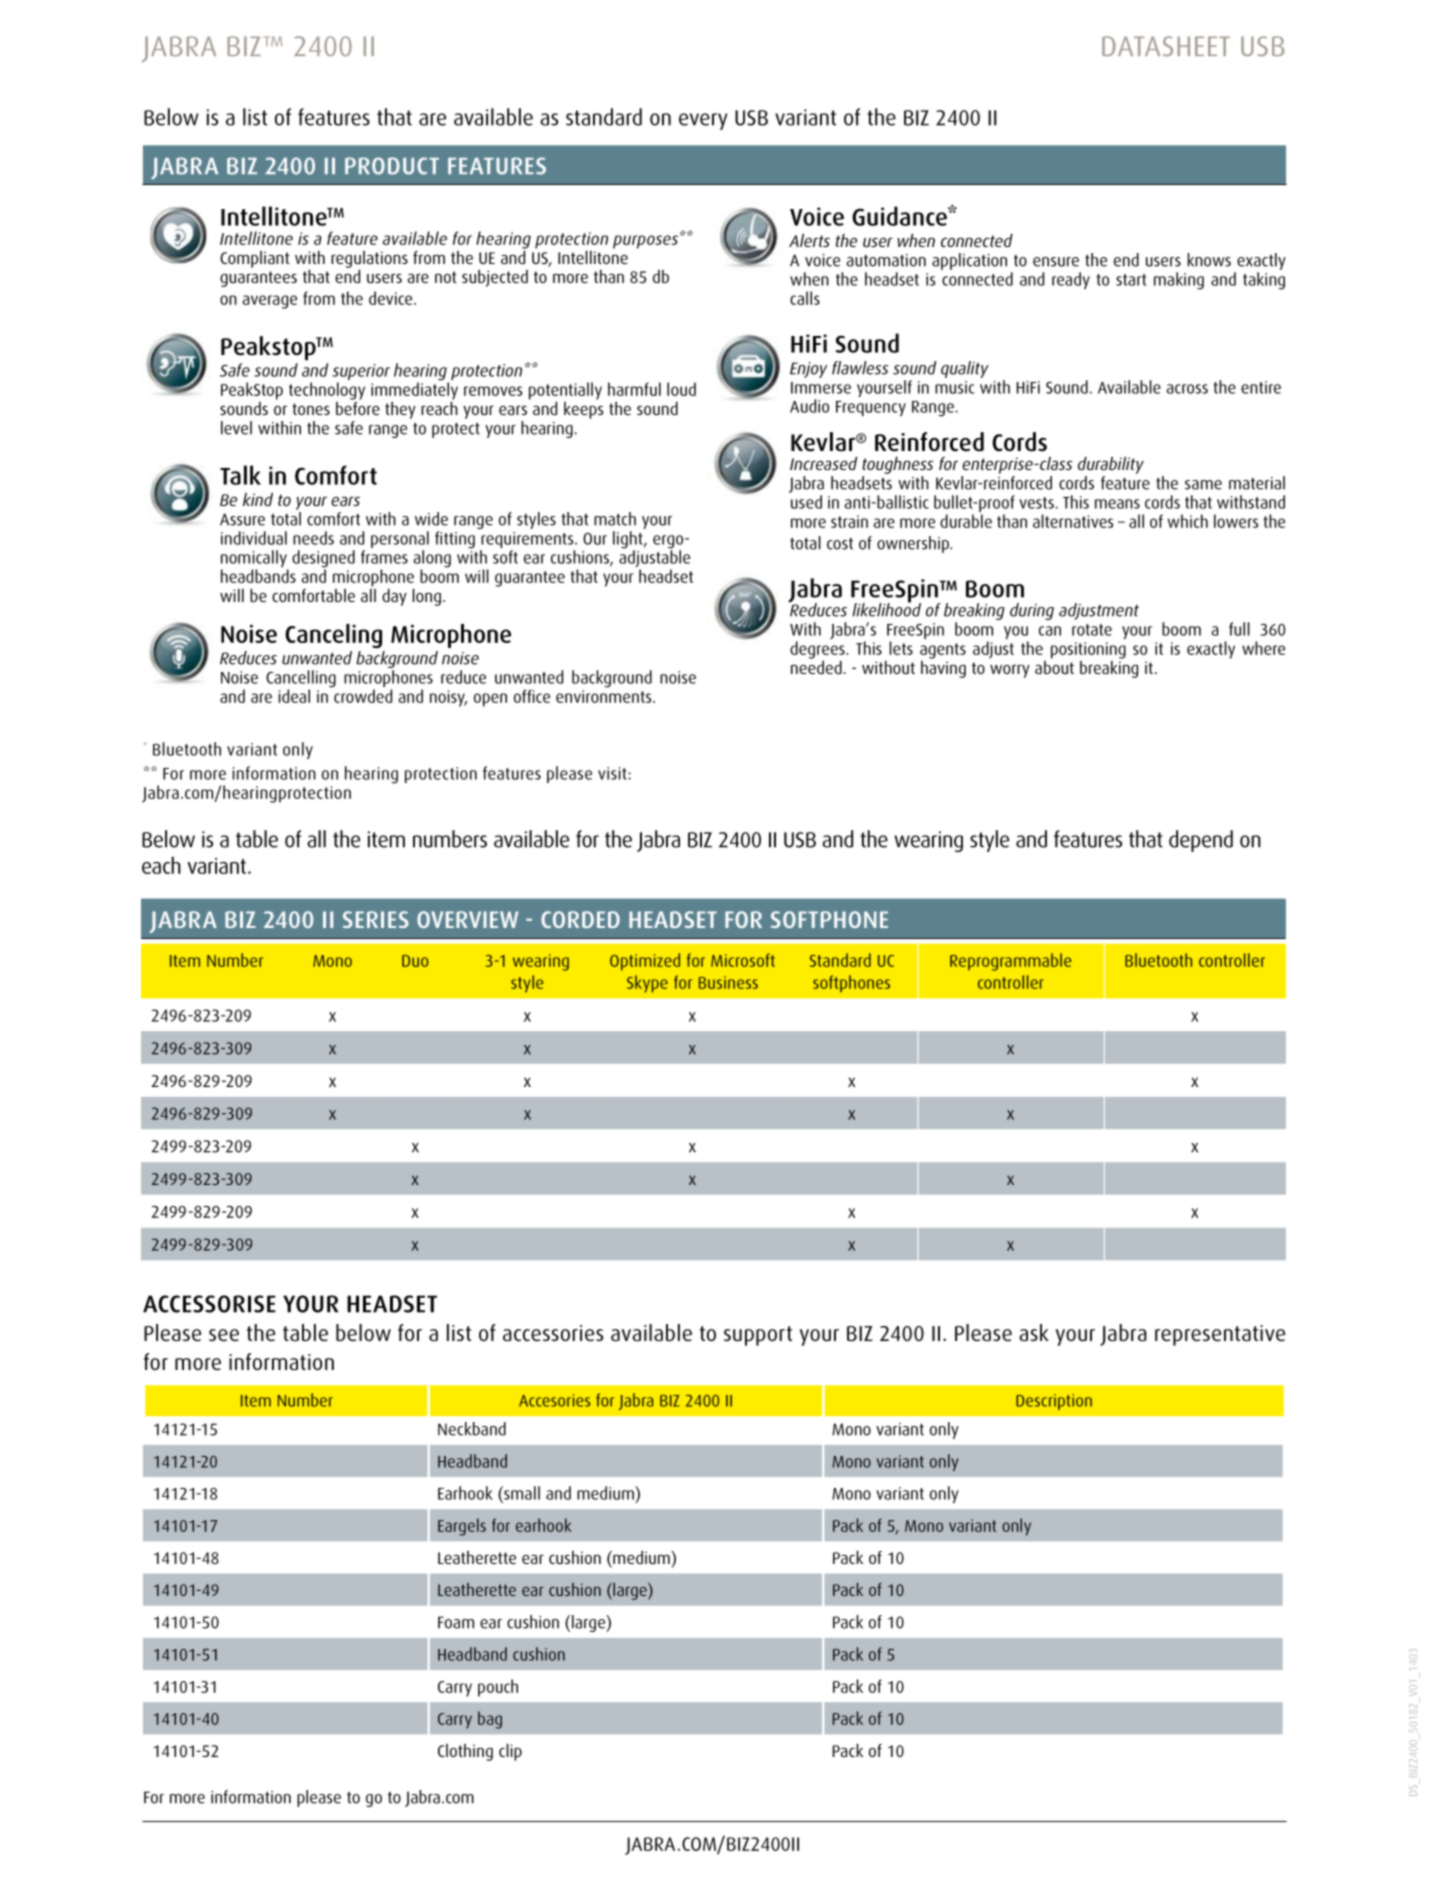 The width and height of the image is (1429, 1899). What do you see at coordinates (376, 919) in the image?
I see `SERIES` at bounding box center [376, 919].
